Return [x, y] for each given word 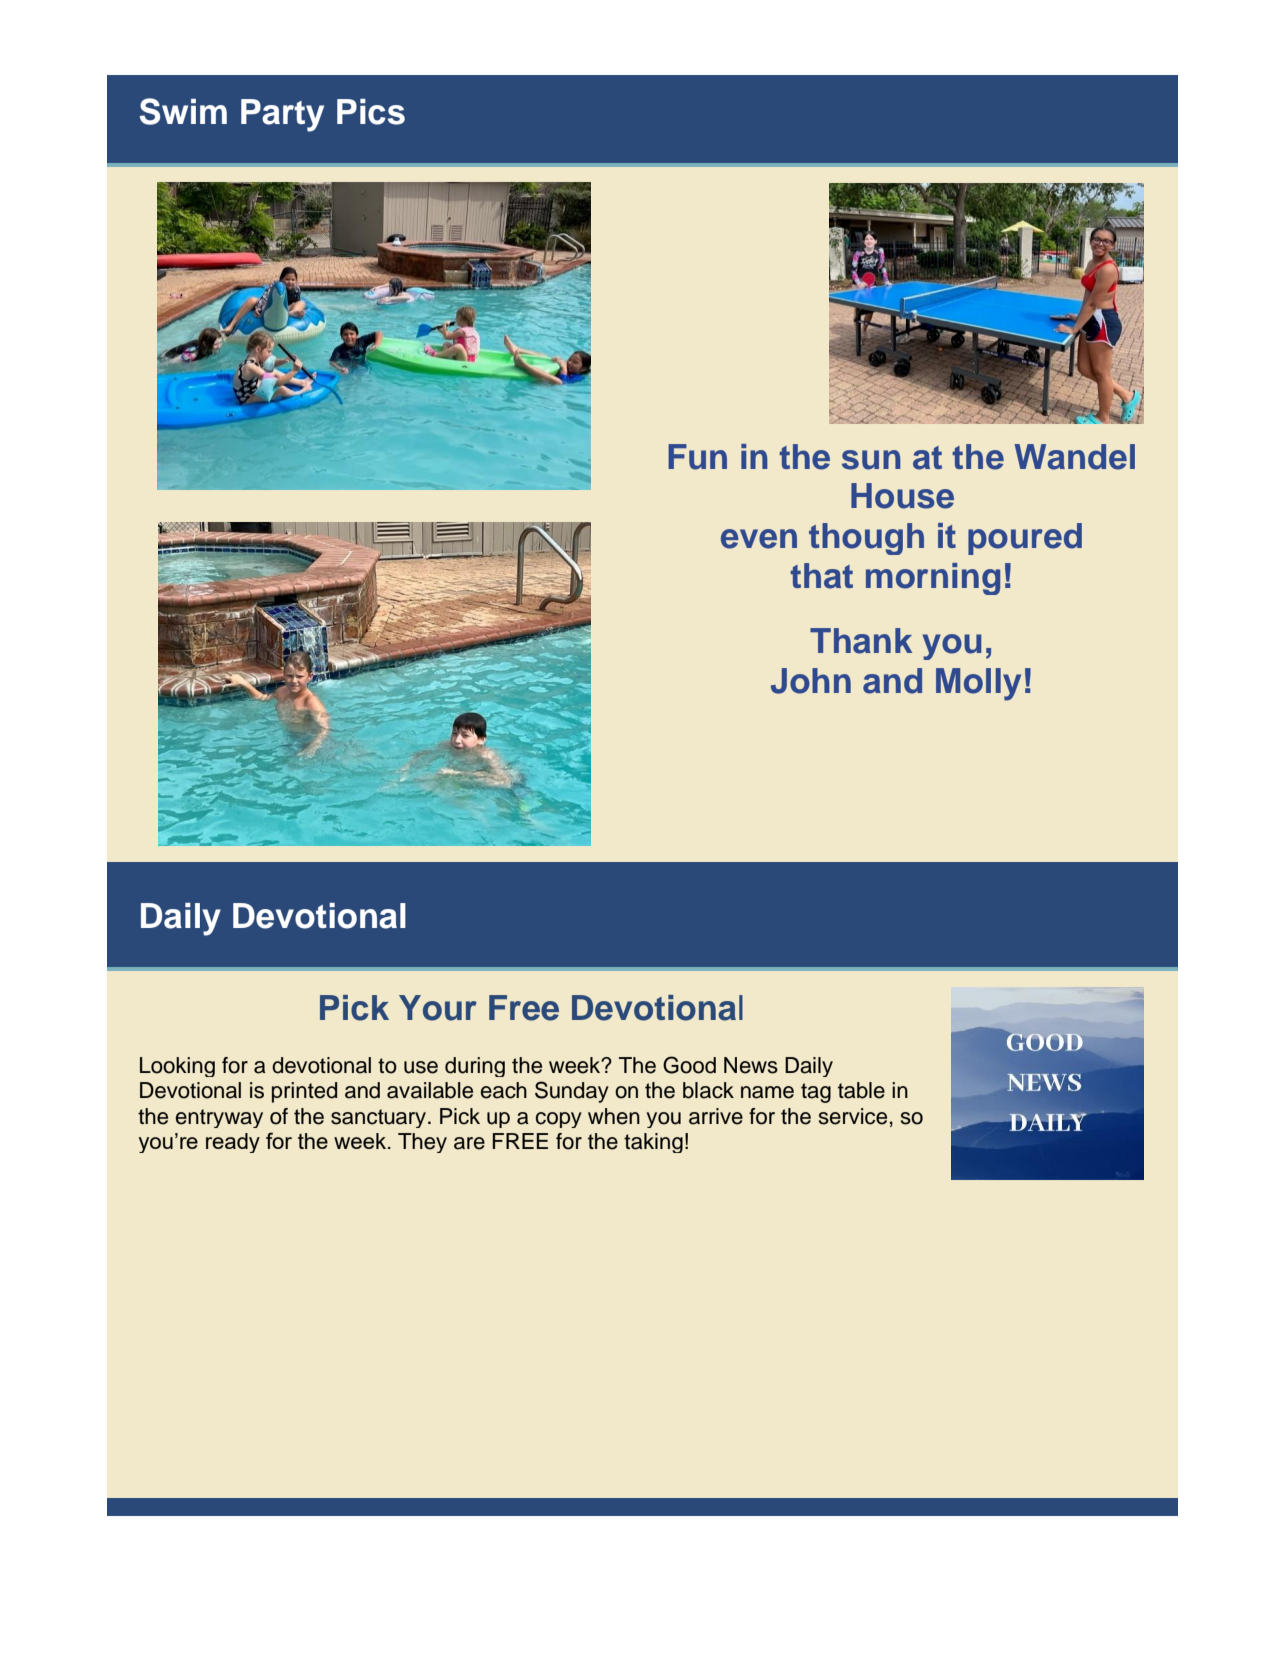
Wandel [1074, 457]
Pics [371, 112]
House [902, 496]
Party [282, 115]
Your [438, 1008]
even [759, 539]
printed [304, 1092]
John [811, 681]
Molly [978, 684]
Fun [697, 457]
